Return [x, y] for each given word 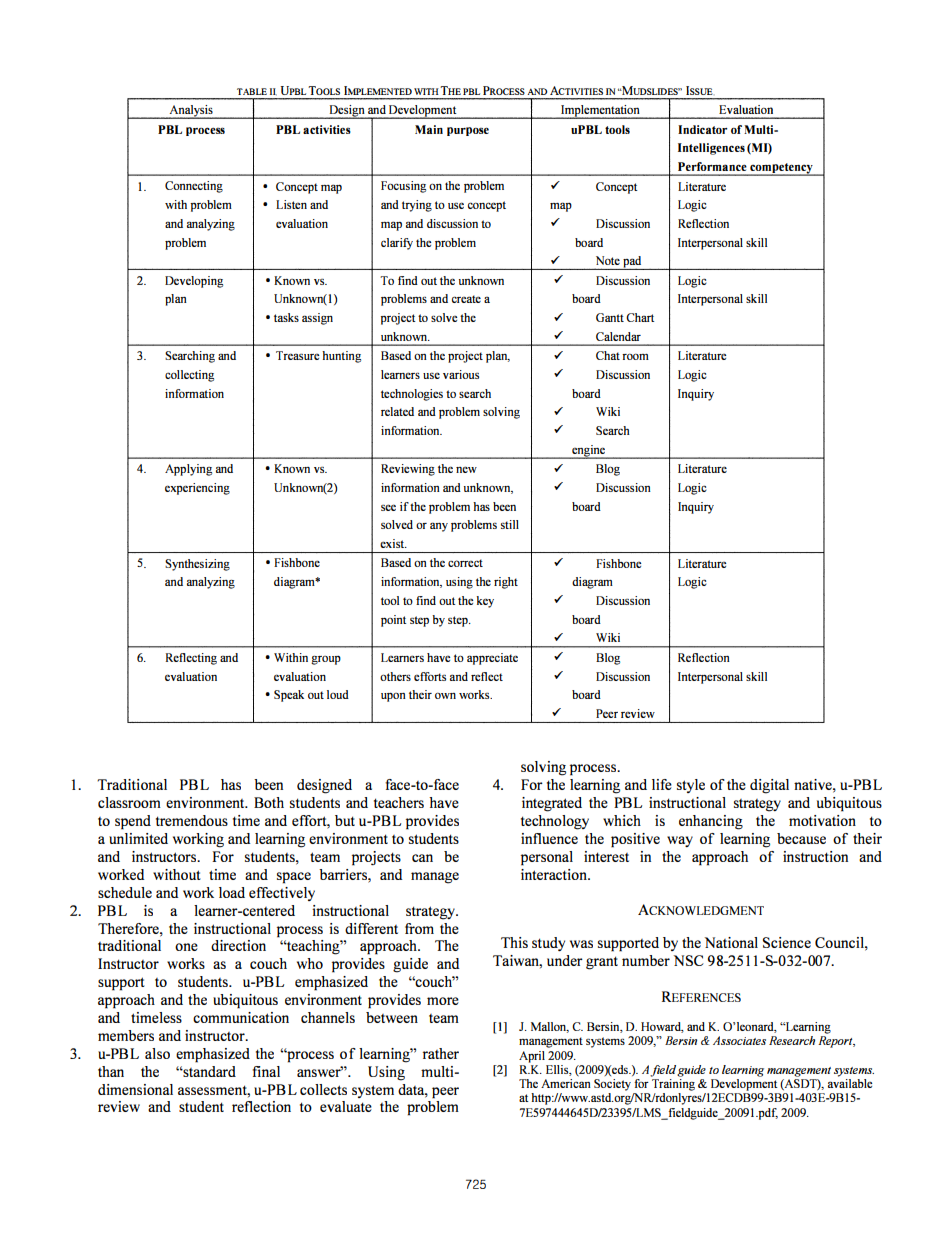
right [506, 583]
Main [429, 129]
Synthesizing [197, 565]
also [157, 1053]
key [485, 602]
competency [781, 169]
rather [441, 1053]
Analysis [191, 112]
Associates [739, 1040]
